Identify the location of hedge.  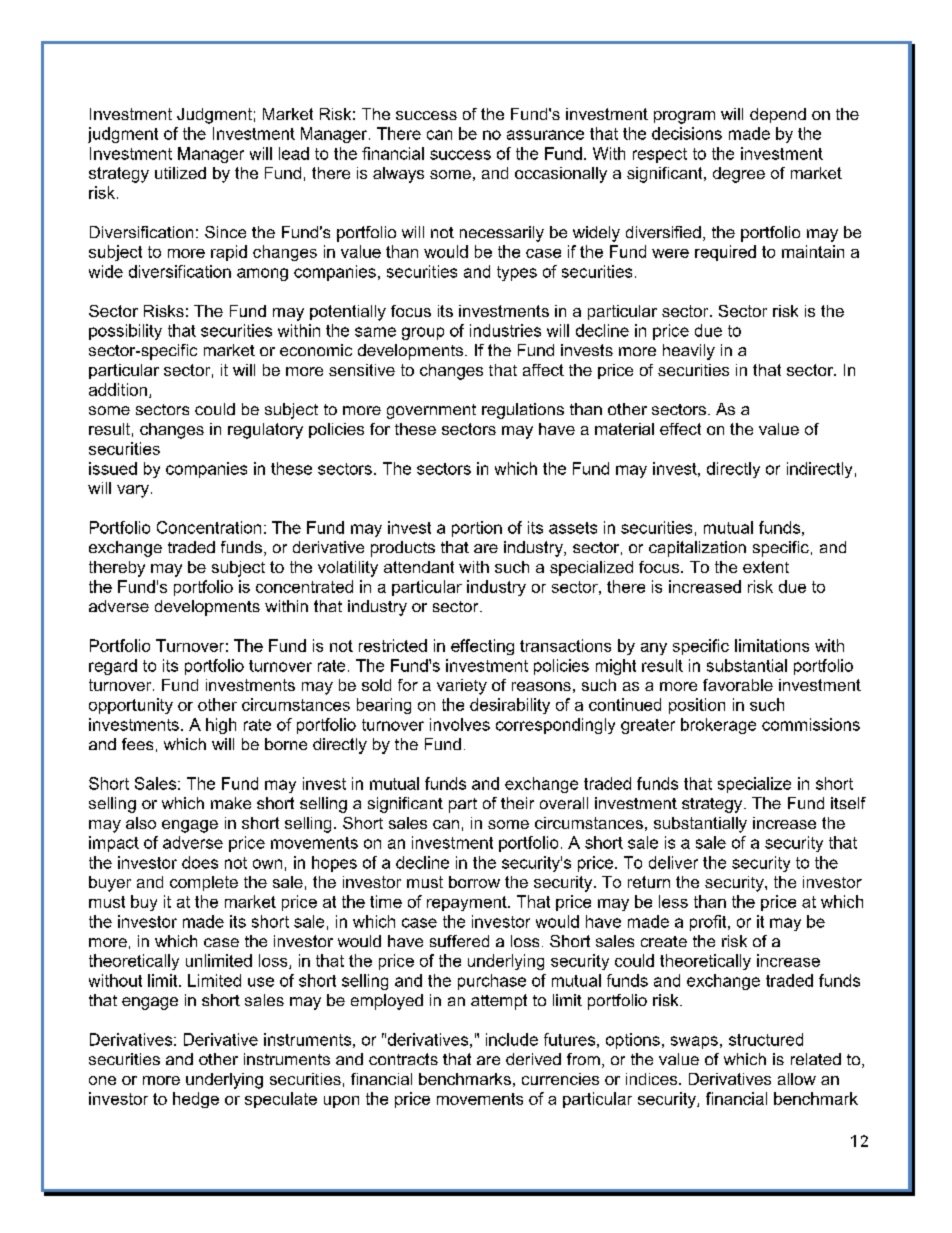
(196, 1100).
